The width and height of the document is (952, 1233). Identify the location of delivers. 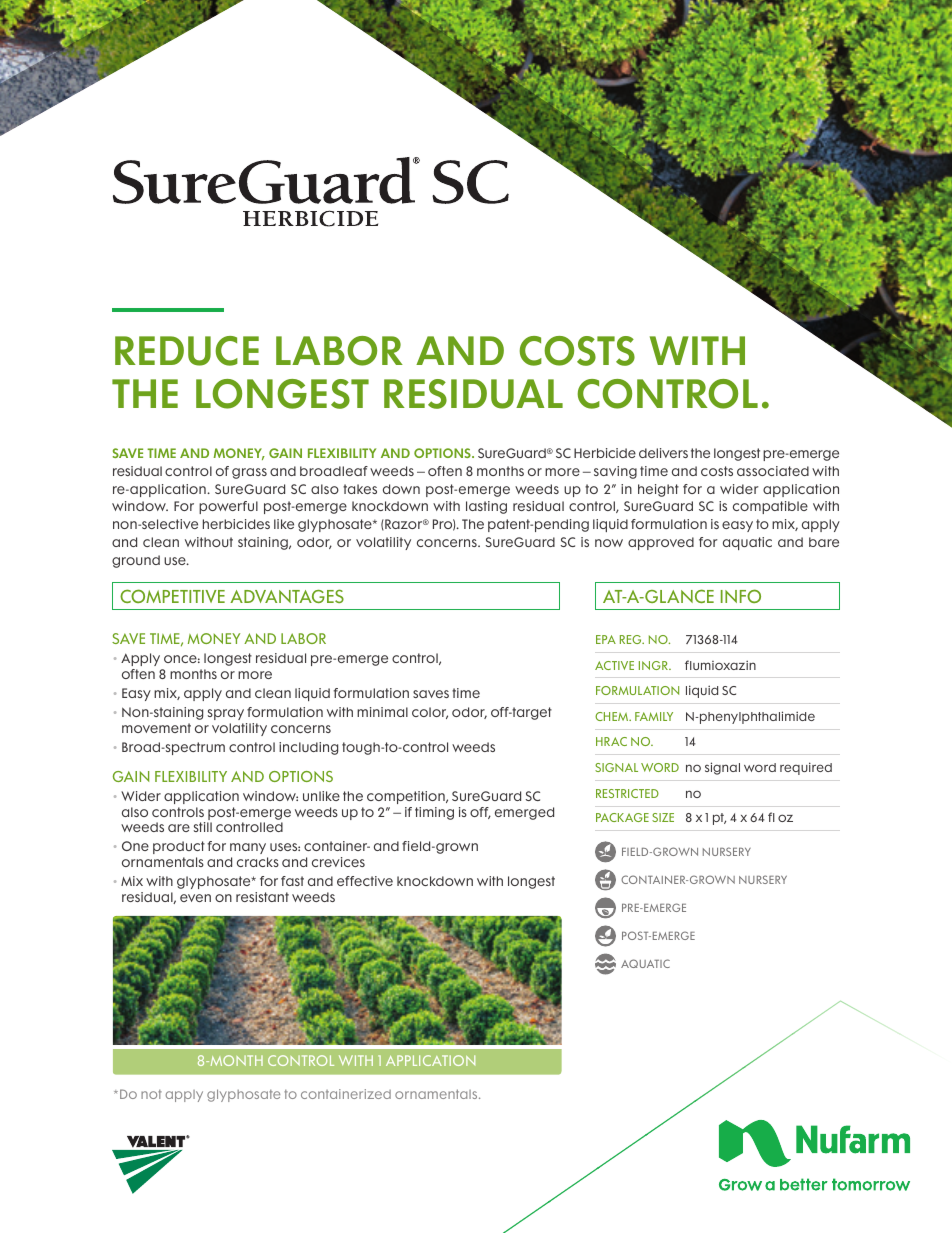
(663, 453).
